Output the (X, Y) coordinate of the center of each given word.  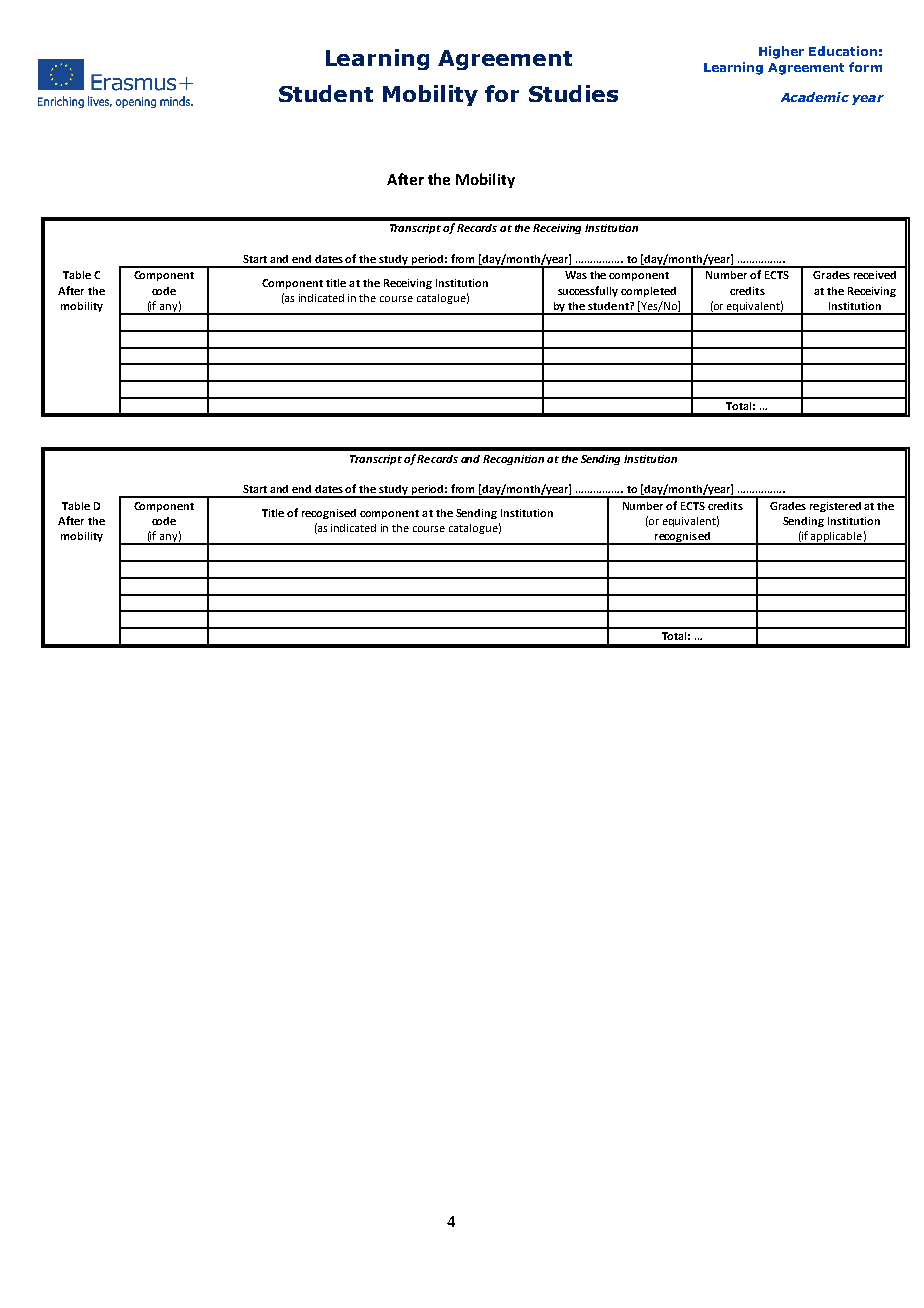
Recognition (513, 460)
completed (648, 292)
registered (835, 507)
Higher (781, 52)
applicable (837, 538)
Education (843, 51)
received (875, 275)
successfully (588, 291)
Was (576, 275)
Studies (573, 93)
